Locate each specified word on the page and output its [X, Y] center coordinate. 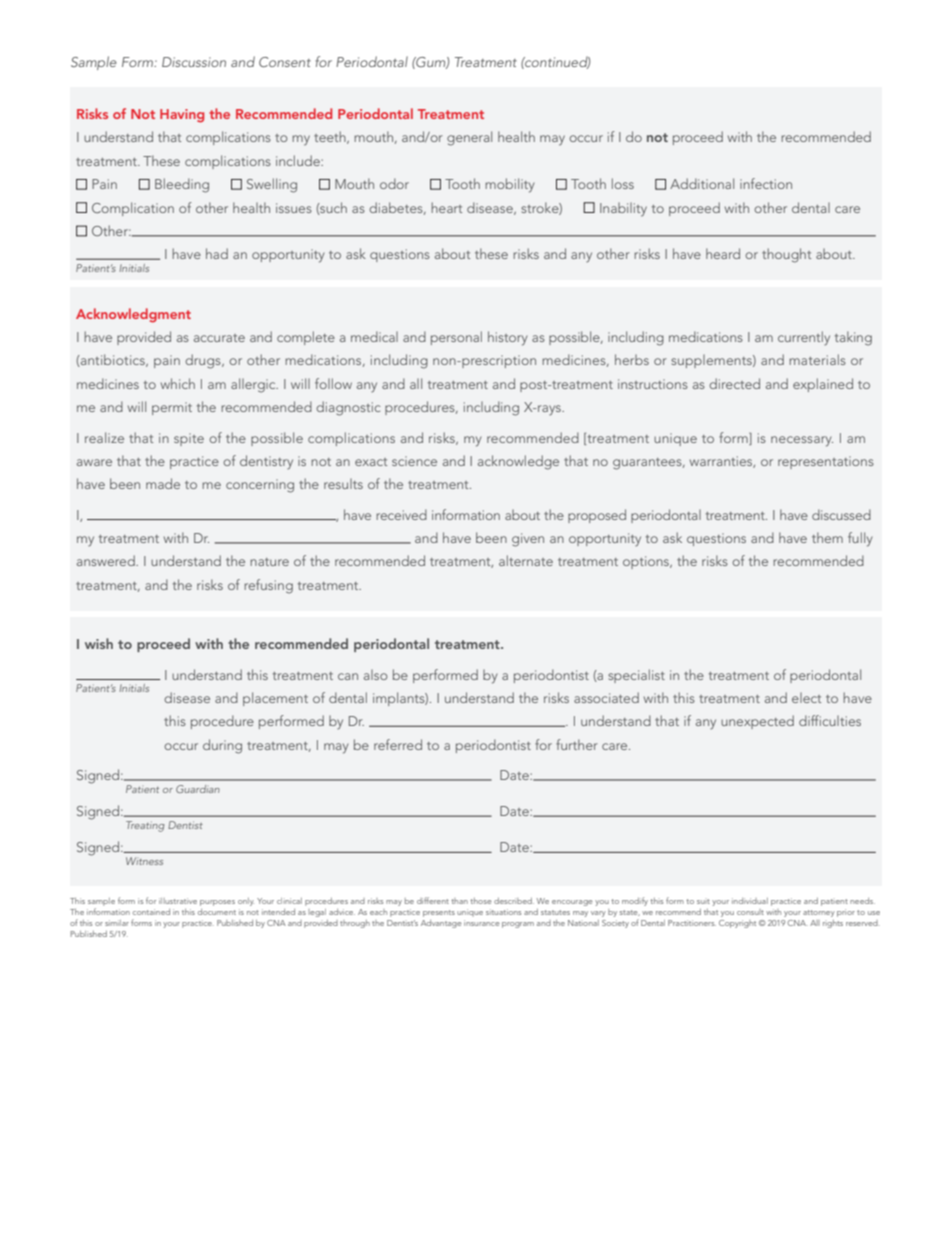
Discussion [194, 62]
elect [806, 698]
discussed [841, 514]
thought [786, 255]
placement [275, 699]
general [469, 138]
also [375, 675]
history [508, 338]
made [163, 483]
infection [766, 183]
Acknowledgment [133, 315]
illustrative [178, 901]
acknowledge [518, 462]
